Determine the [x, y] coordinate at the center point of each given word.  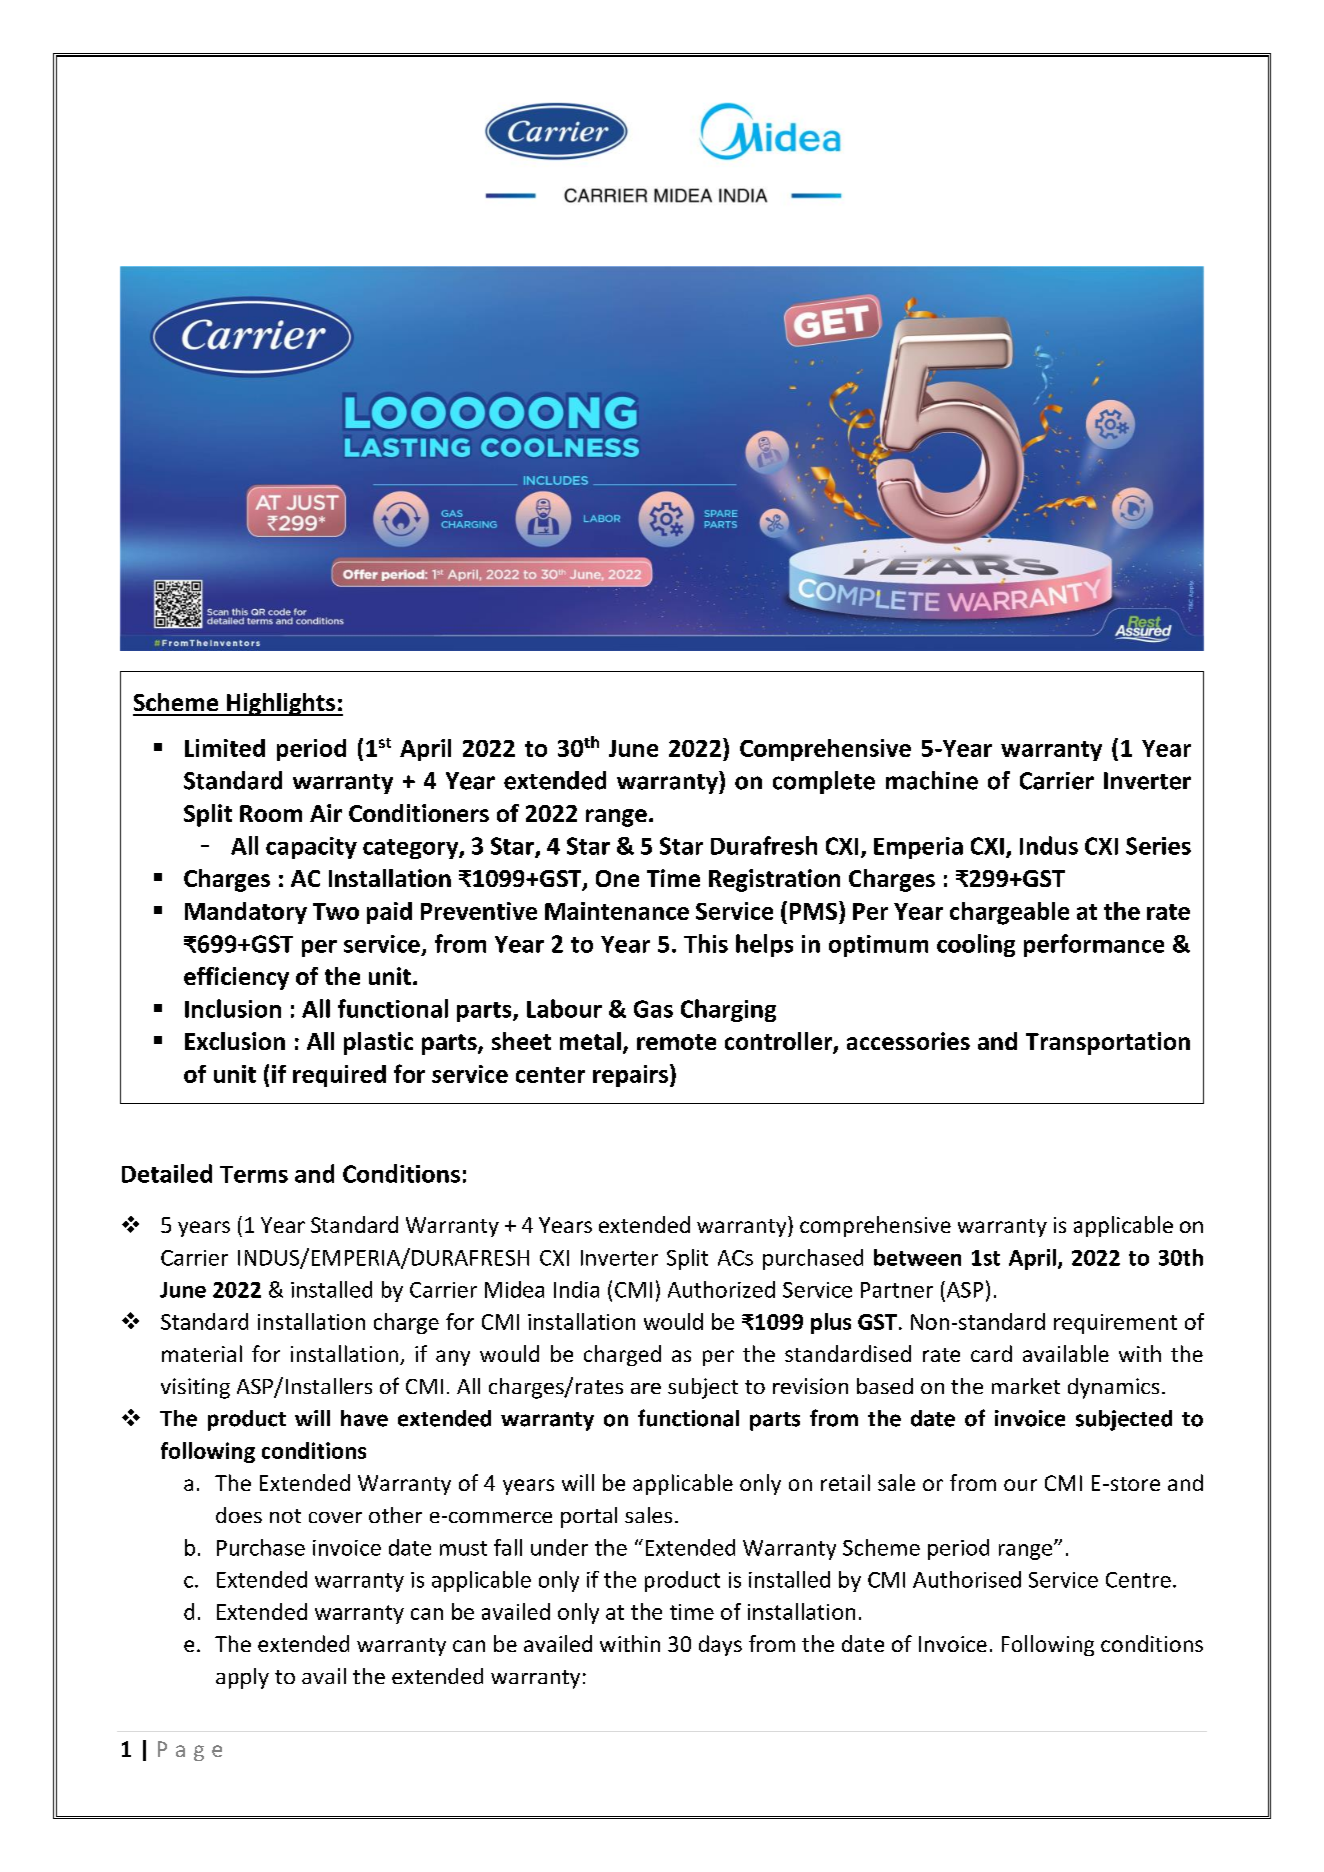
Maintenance [617, 911]
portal [589, 1517]
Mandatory [246, 913]
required [339, 1076]
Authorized [721, 1289]
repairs [630, 1076]
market [1026, 1386]
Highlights [281, 704]
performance [1094, 945]
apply [242, 1678]
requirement [1115, 1324]
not [285, 1516]
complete [824, 782]
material [202, 1353]
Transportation [1108, 1043]
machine [932, 780]
